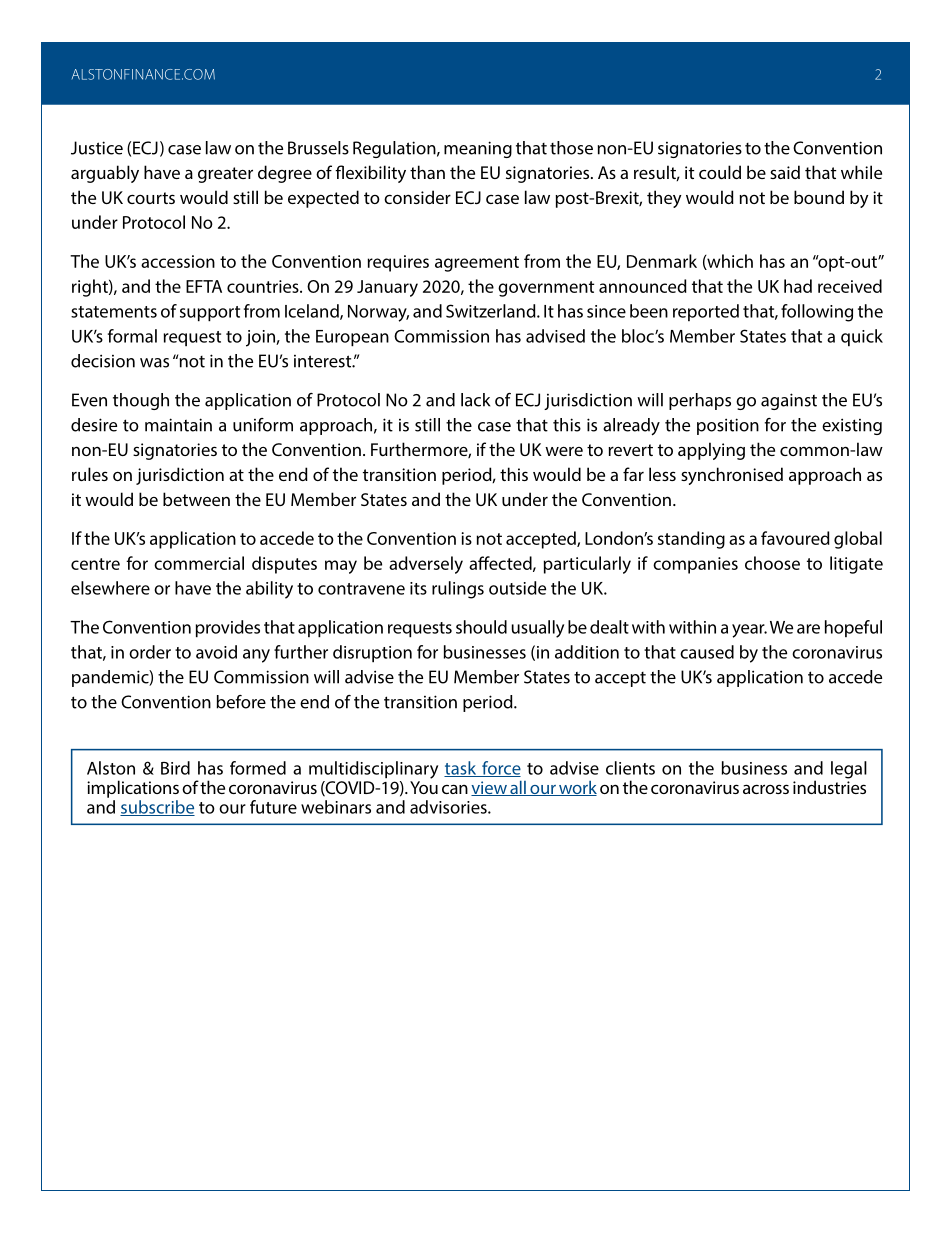  I want to click on was, so click(154, 363).
